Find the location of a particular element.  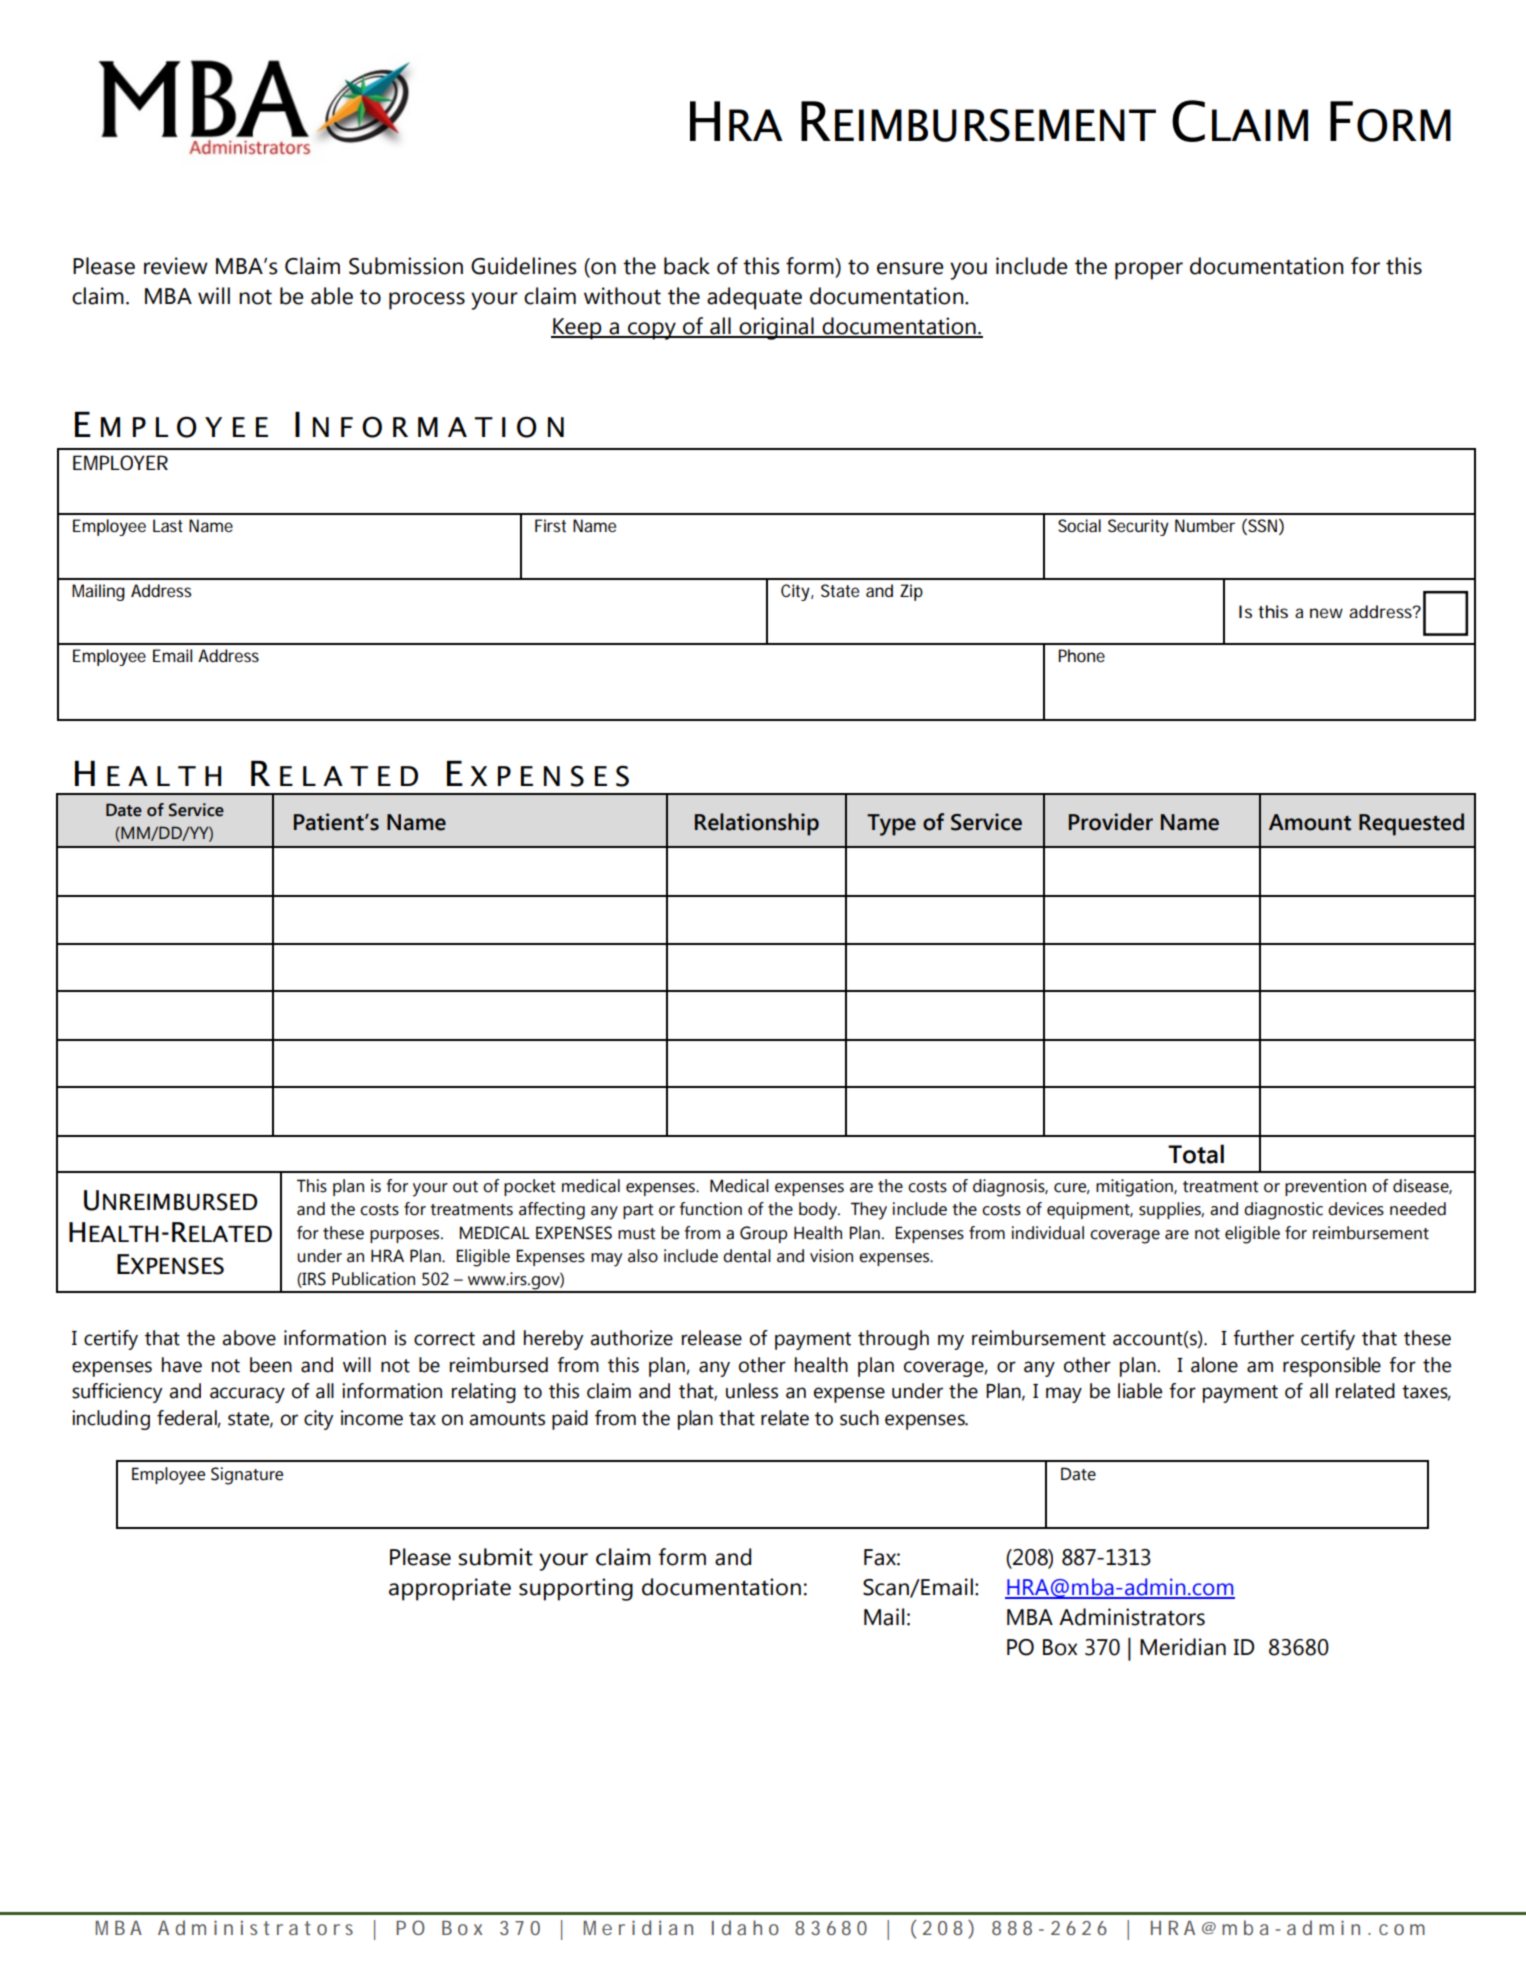

review is located at coordinates (176, 266).
